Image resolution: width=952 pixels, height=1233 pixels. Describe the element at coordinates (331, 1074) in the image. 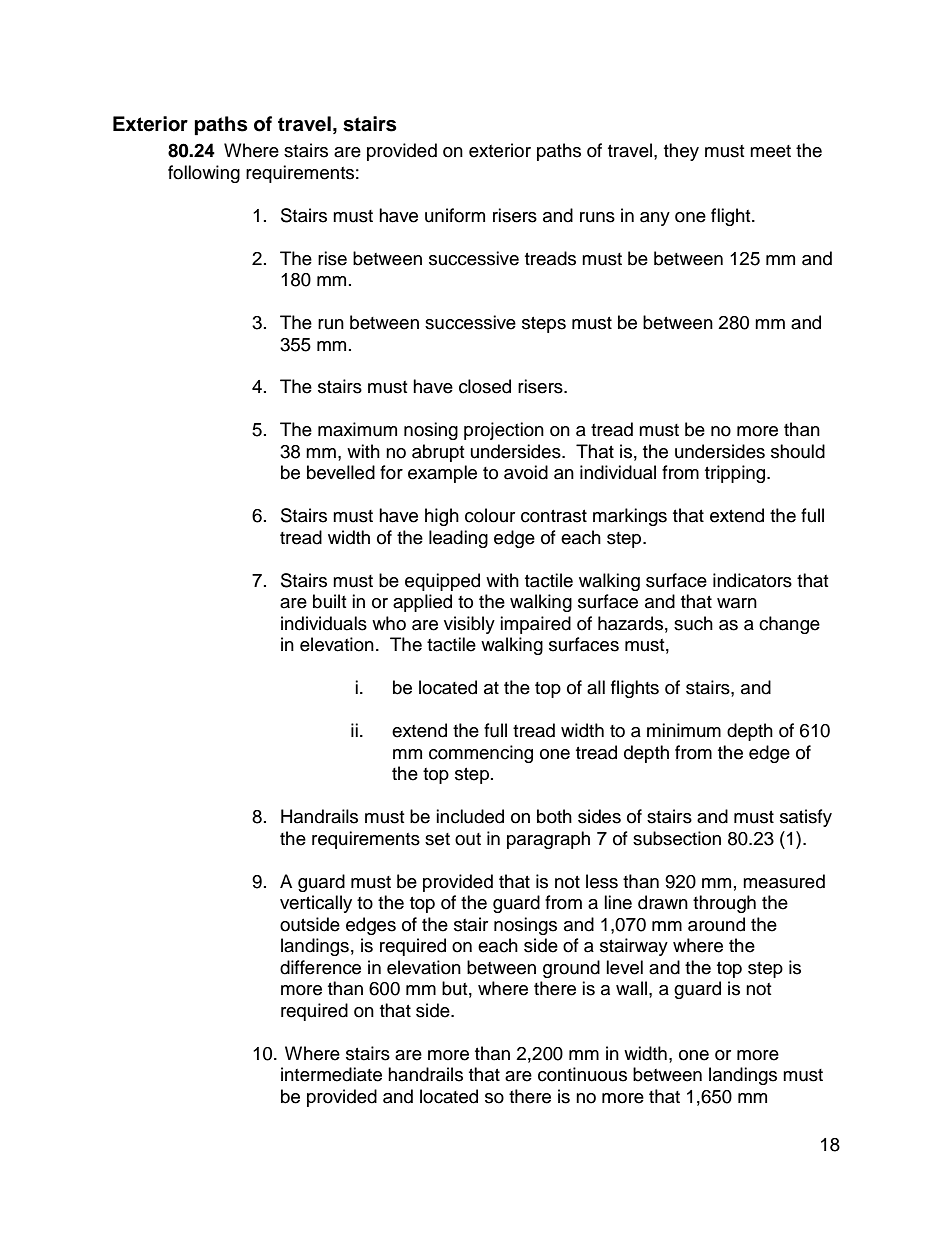

I see `intermediate` at that location.
